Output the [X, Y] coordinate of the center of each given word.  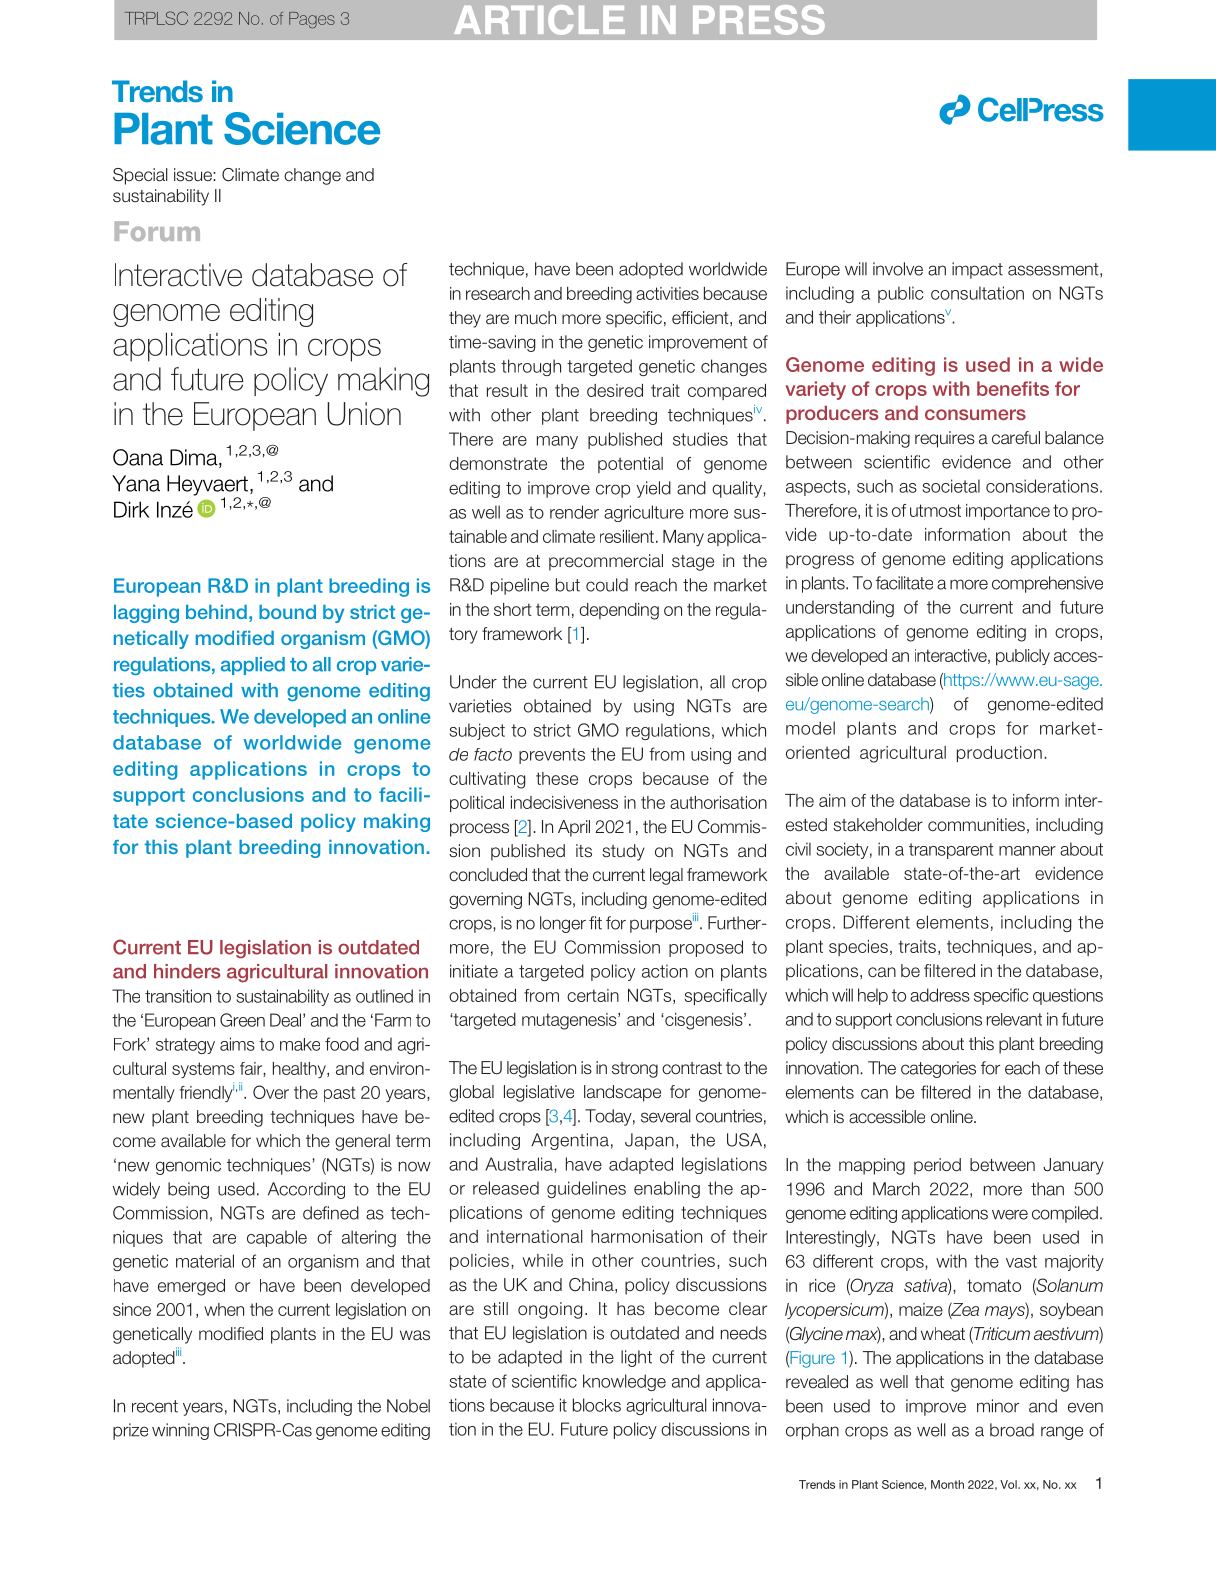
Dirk [131, 509]
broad [1012, 1430]
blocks [597, 1405]
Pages [312, 20]
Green [242, 1020]
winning [180, 1431]
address [940, 995]
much [535, 317]
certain [593, 995]
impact [977, 270]
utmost [935, 510]
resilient [627, 536]
